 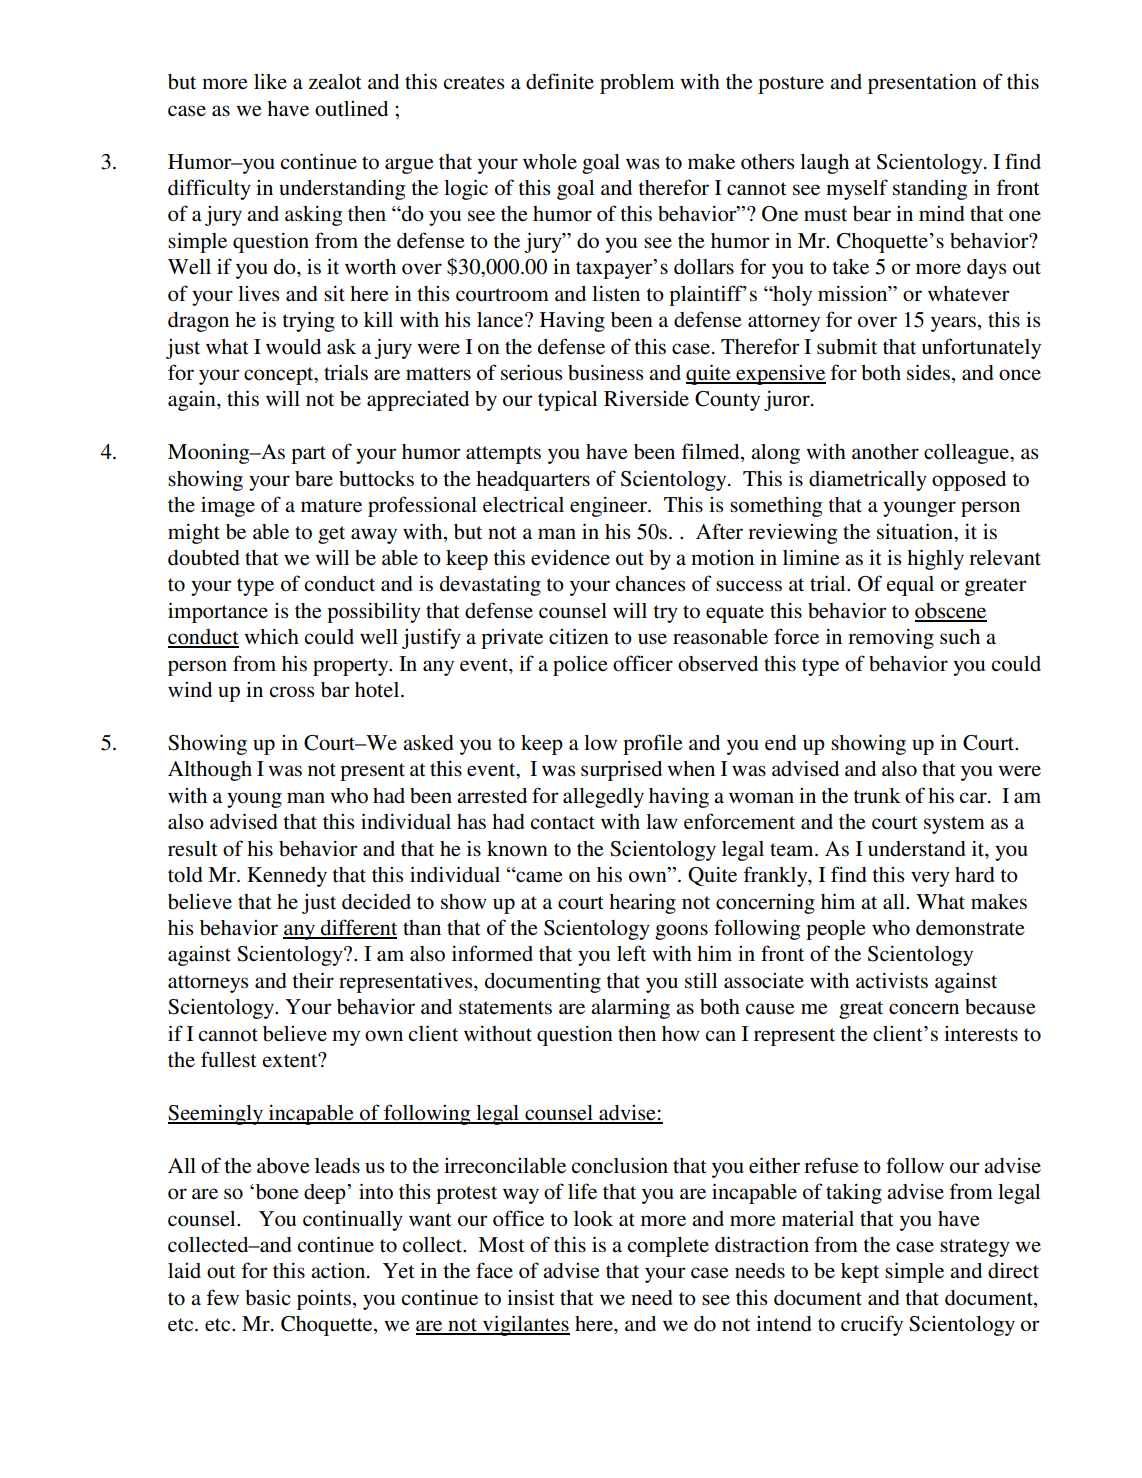 What do you see at coordinates (292, 692) in the screenshot?
I see `cross` at bounding box center [292, 692].
